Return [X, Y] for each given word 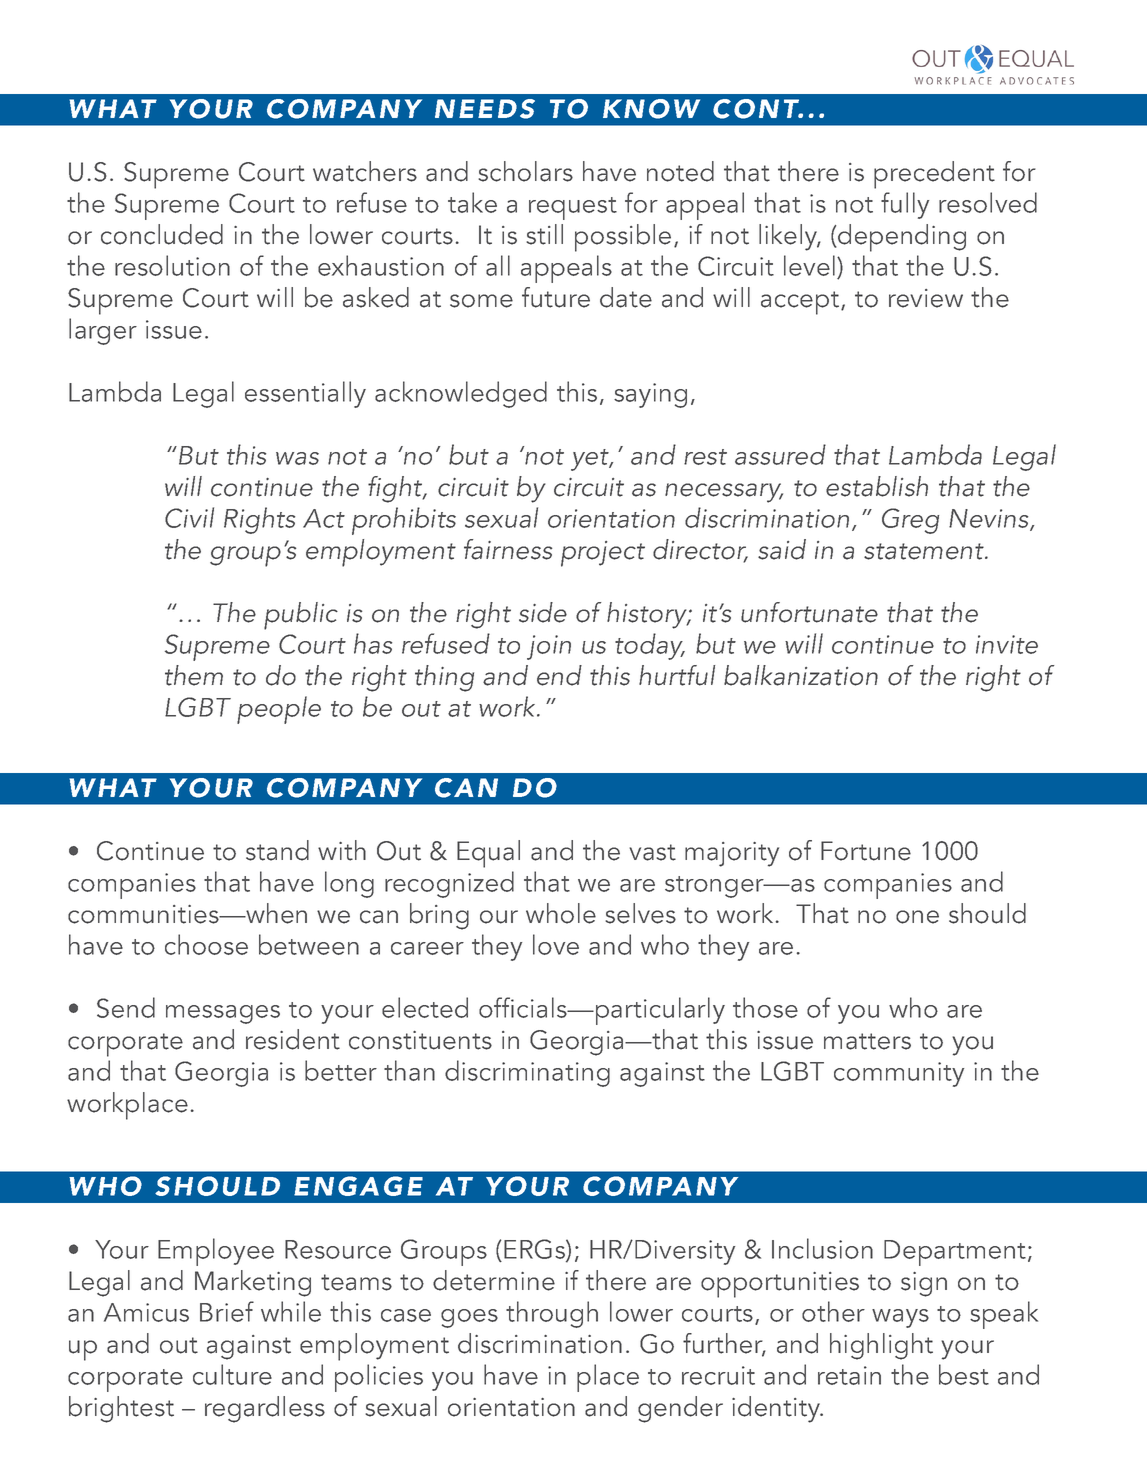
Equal [488, 854]
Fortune [866, 851]
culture [232, 1374]
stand [277, 850]
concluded [162, 234]
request [573, 208]
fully [905, 205]
